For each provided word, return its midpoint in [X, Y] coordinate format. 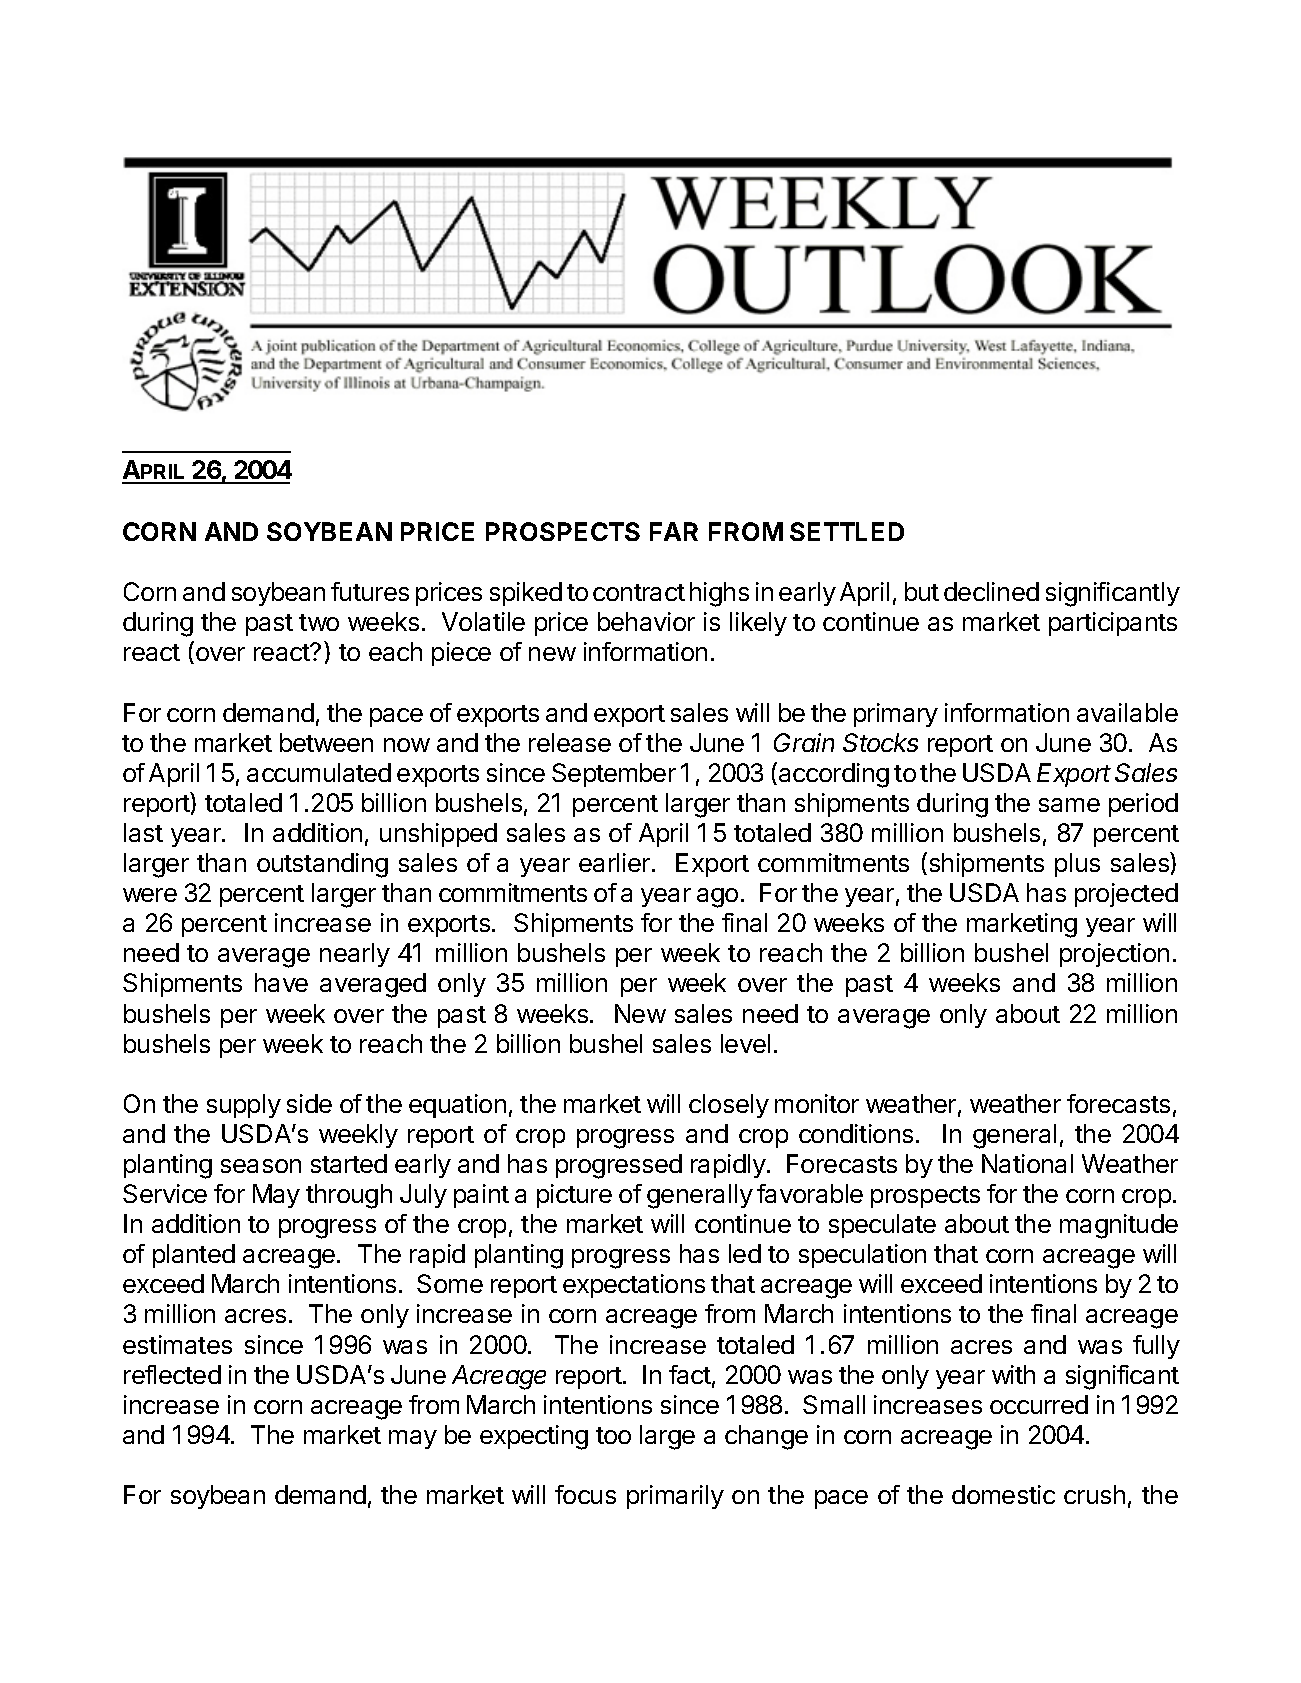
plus [1077, 865]
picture [574, 1196]
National [1027, 1163]
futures [370, 591]
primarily [675, 1497]
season [261, 1166]
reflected [172, 1374]
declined [991, 591]
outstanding [322, 865]
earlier [616, 862]
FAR [674, 531]
